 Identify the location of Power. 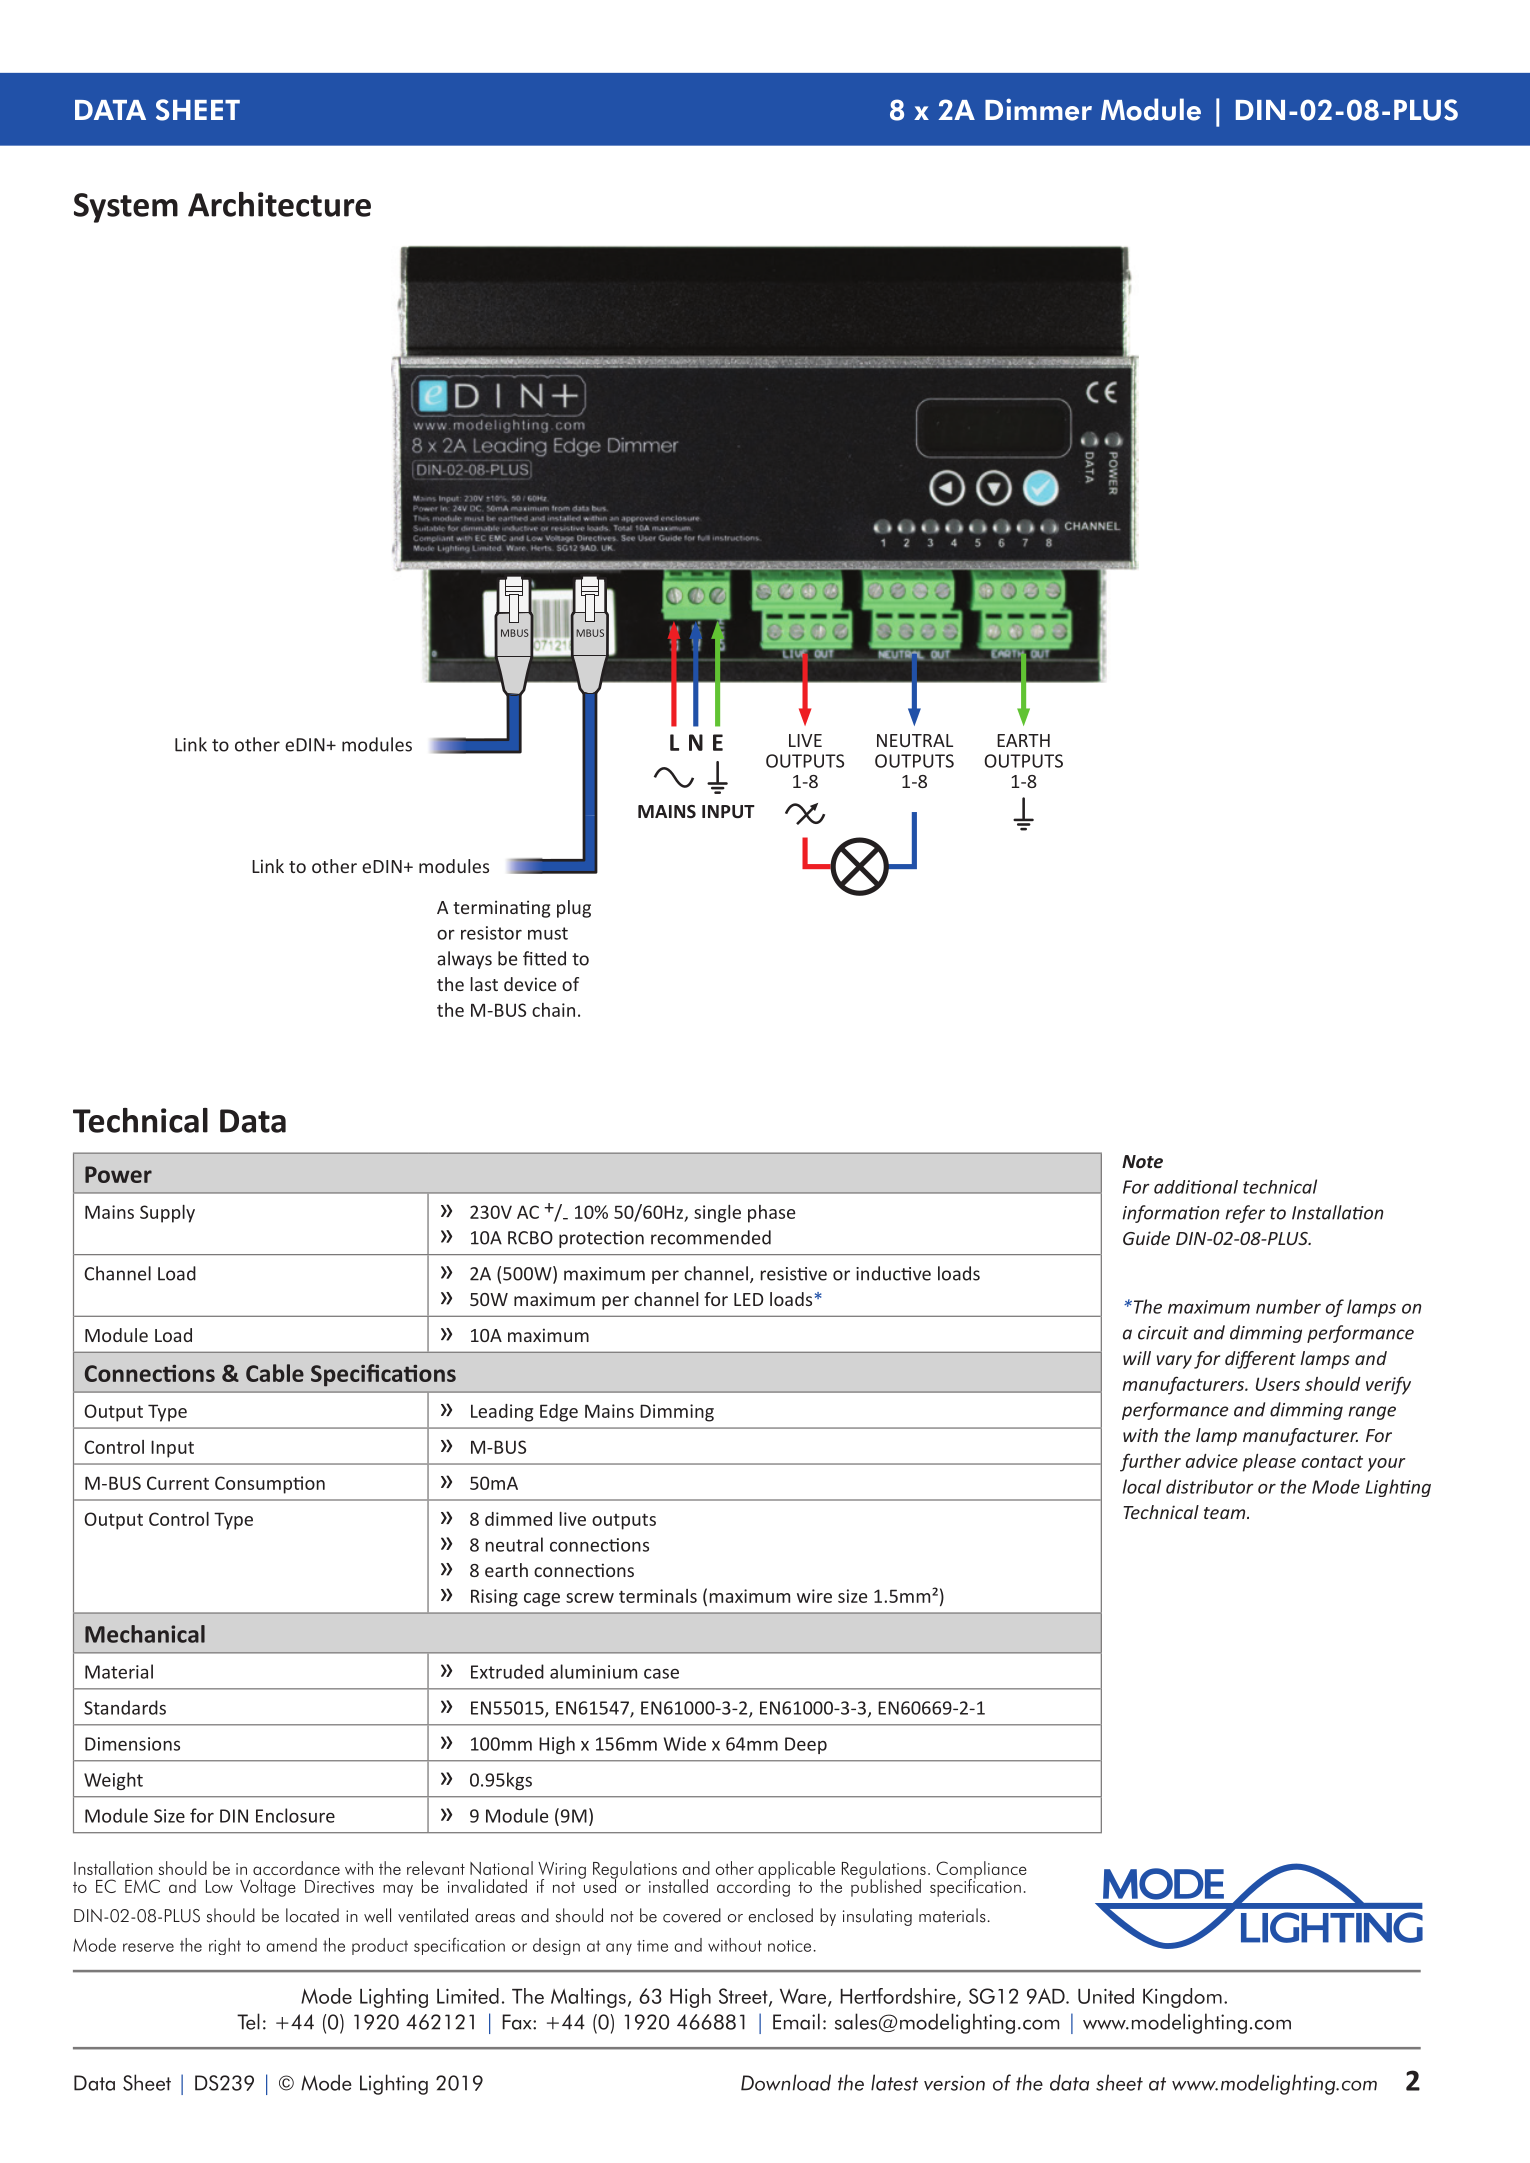
(118, 1174).
